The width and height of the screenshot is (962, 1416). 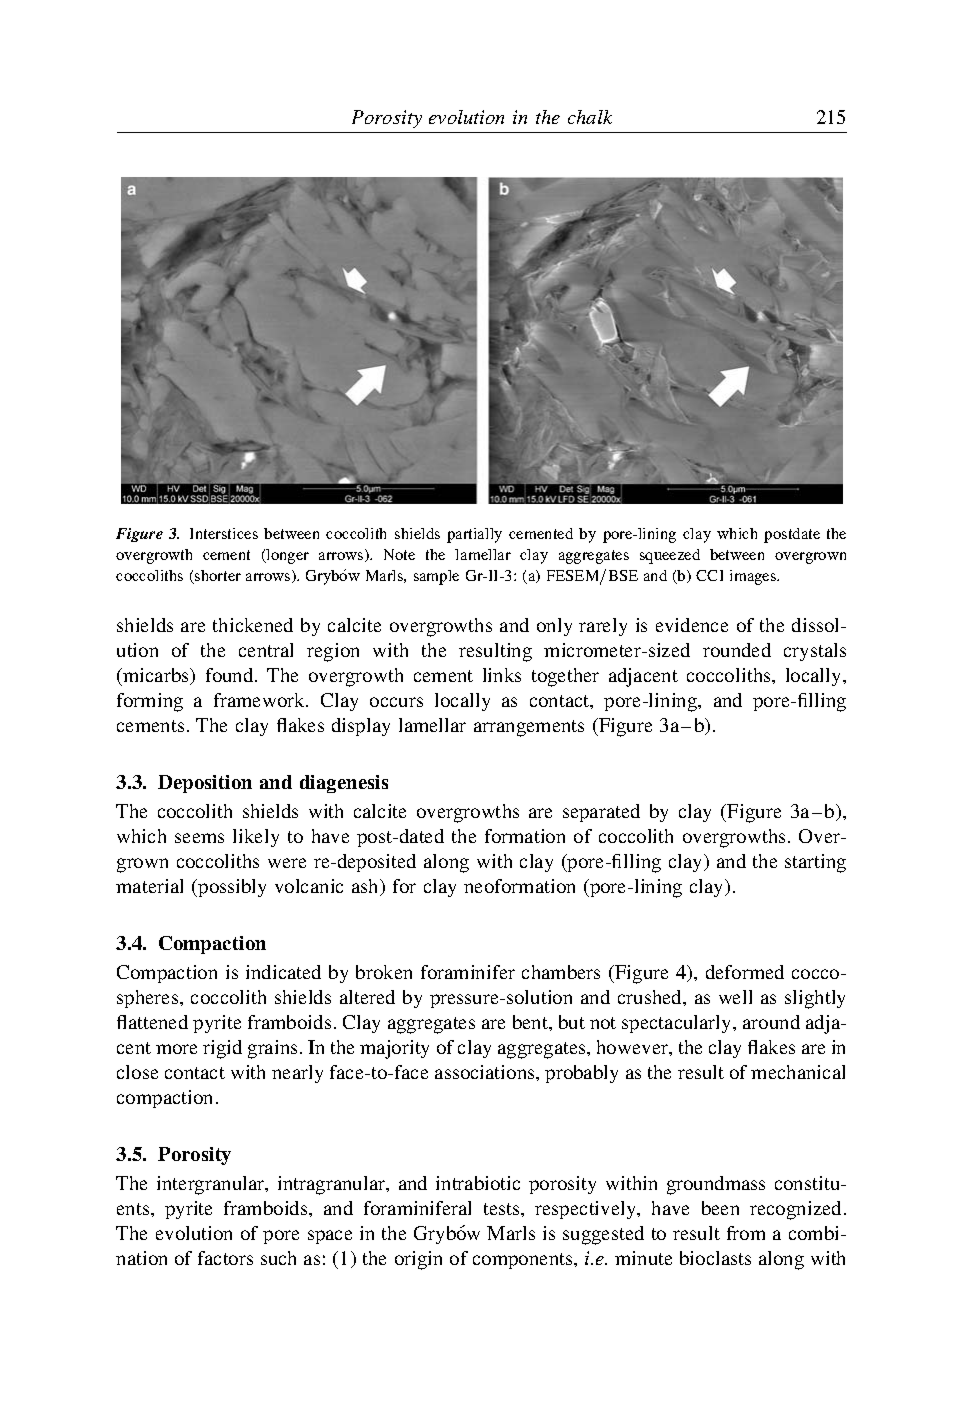 I want to click on chalk, so click(x=590, y=117).
